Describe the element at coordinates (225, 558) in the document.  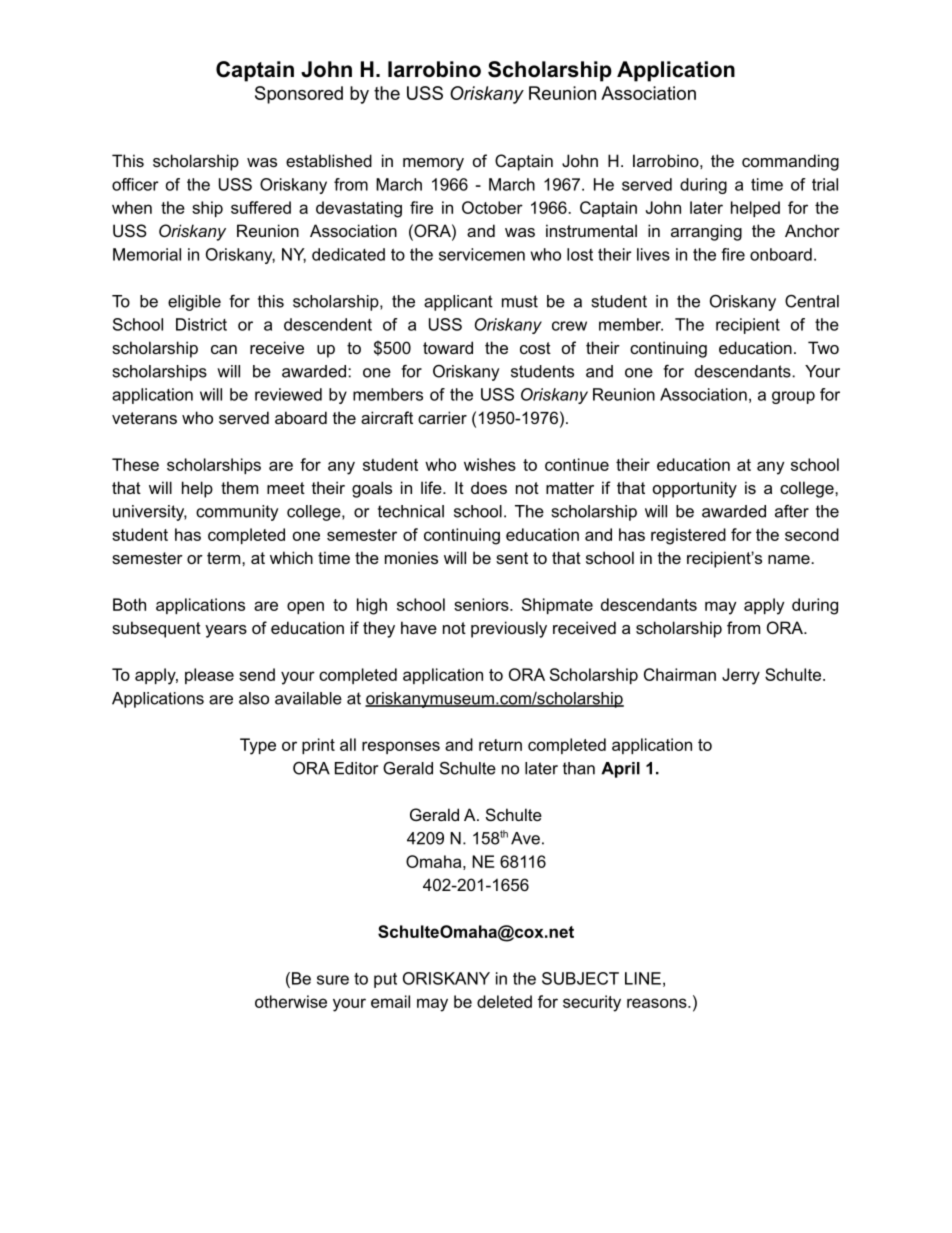
I see `term` at that location.
